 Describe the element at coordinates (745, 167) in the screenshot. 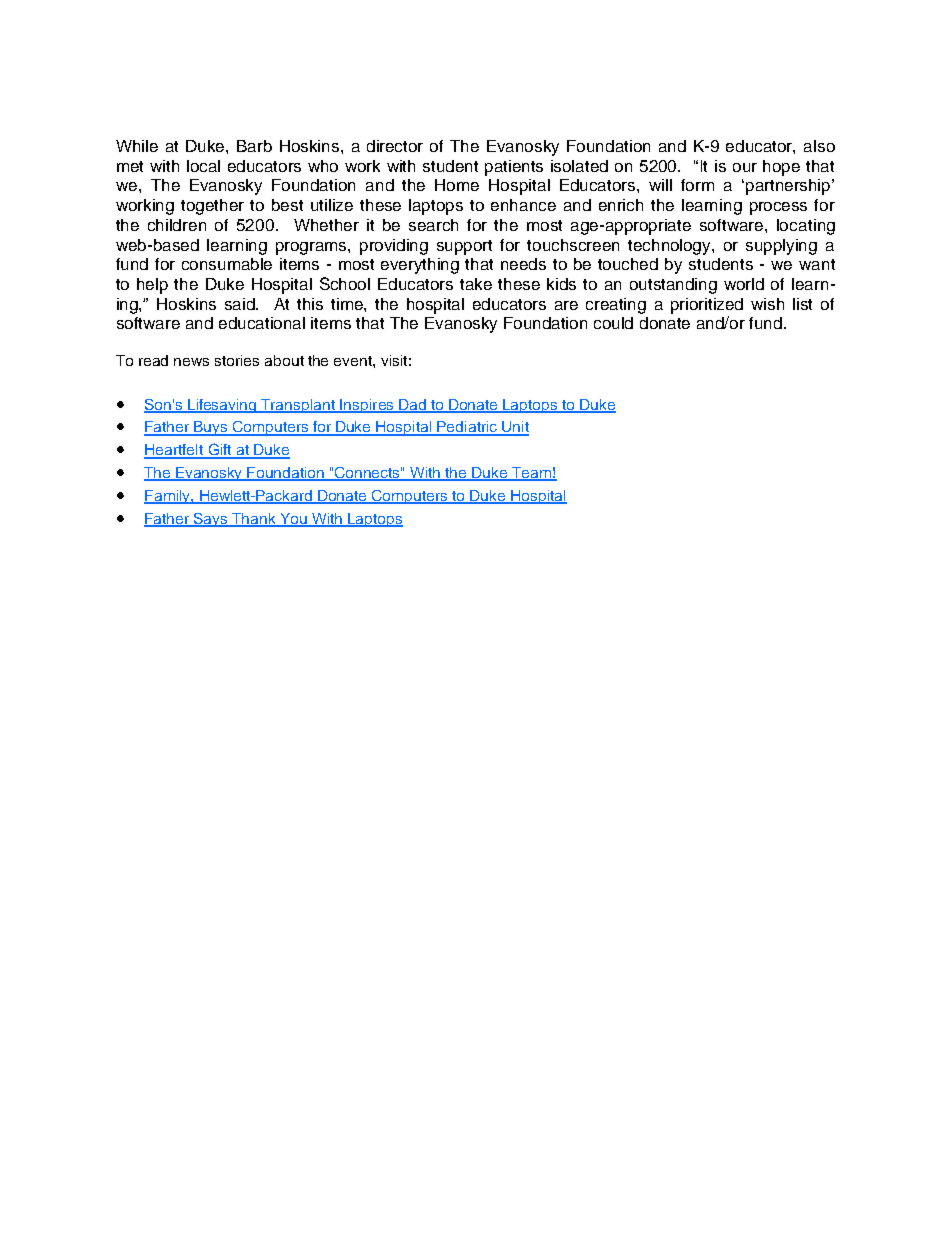

I see `our` at that location.
